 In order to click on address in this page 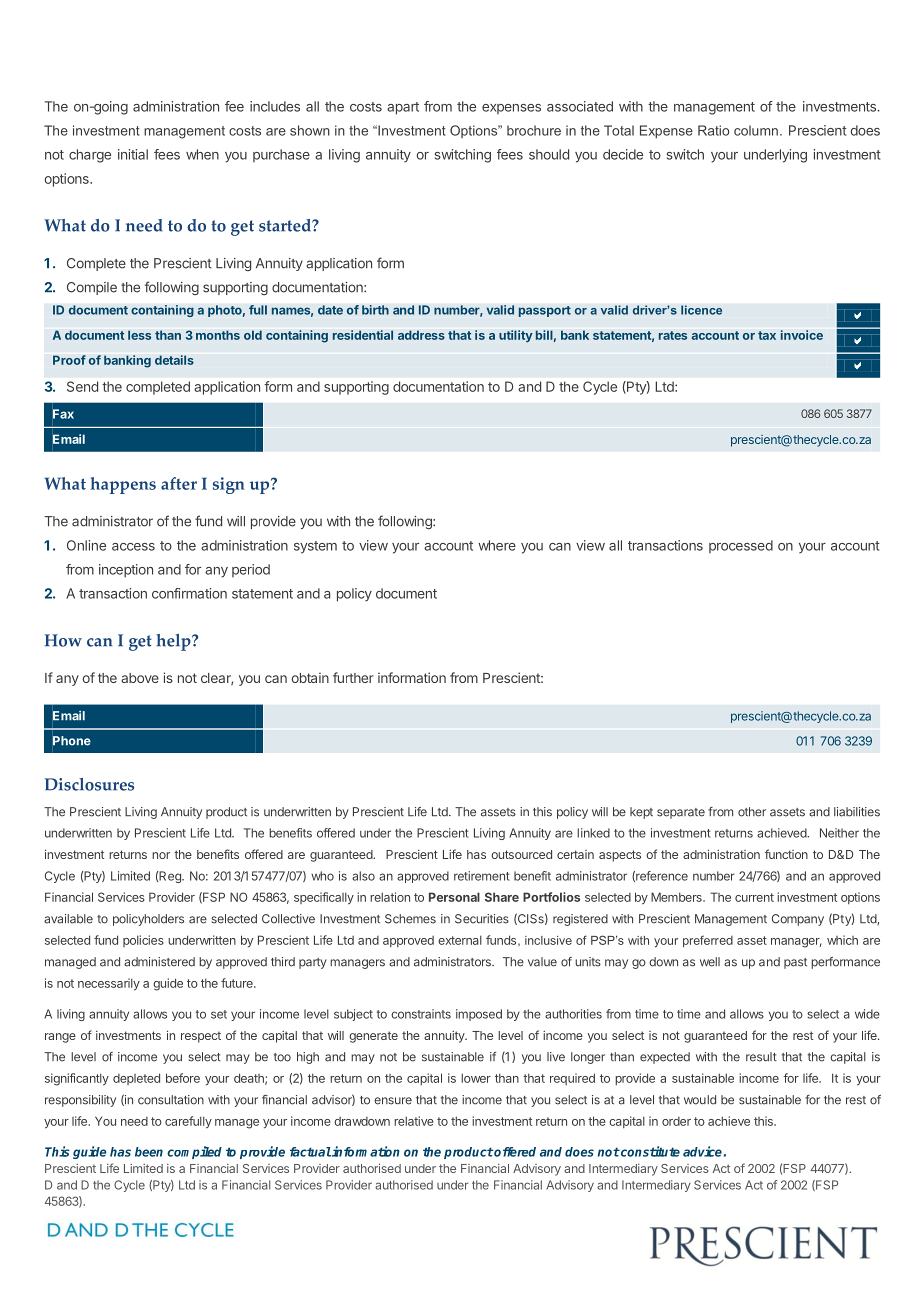, I will do `click(421, 335)`.
